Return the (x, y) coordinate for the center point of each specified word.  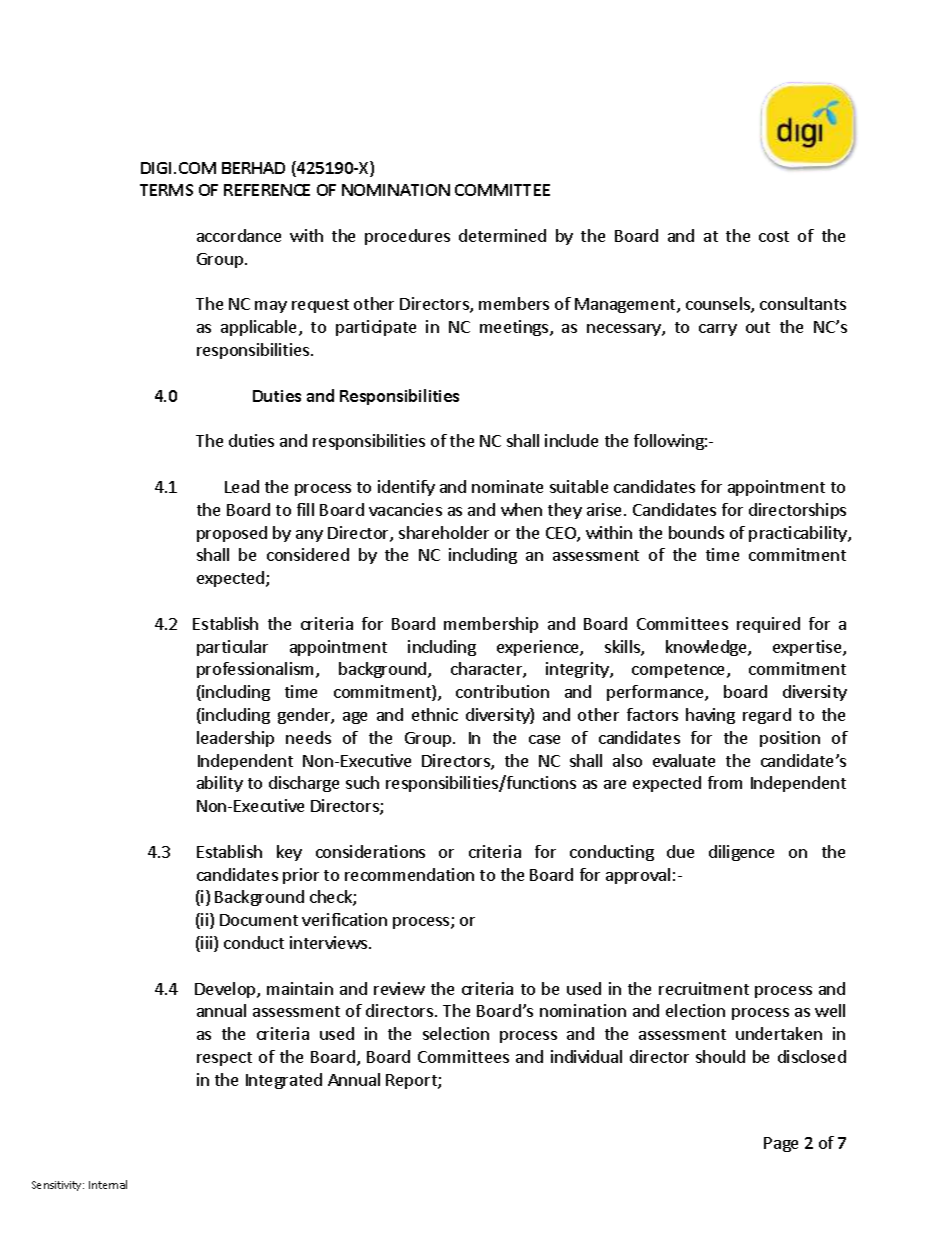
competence (680, 671)
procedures (407, 237)
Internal (108, 1184)
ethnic (435, 714)
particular (232, 648)
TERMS (166, 190)
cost (774, 236)
